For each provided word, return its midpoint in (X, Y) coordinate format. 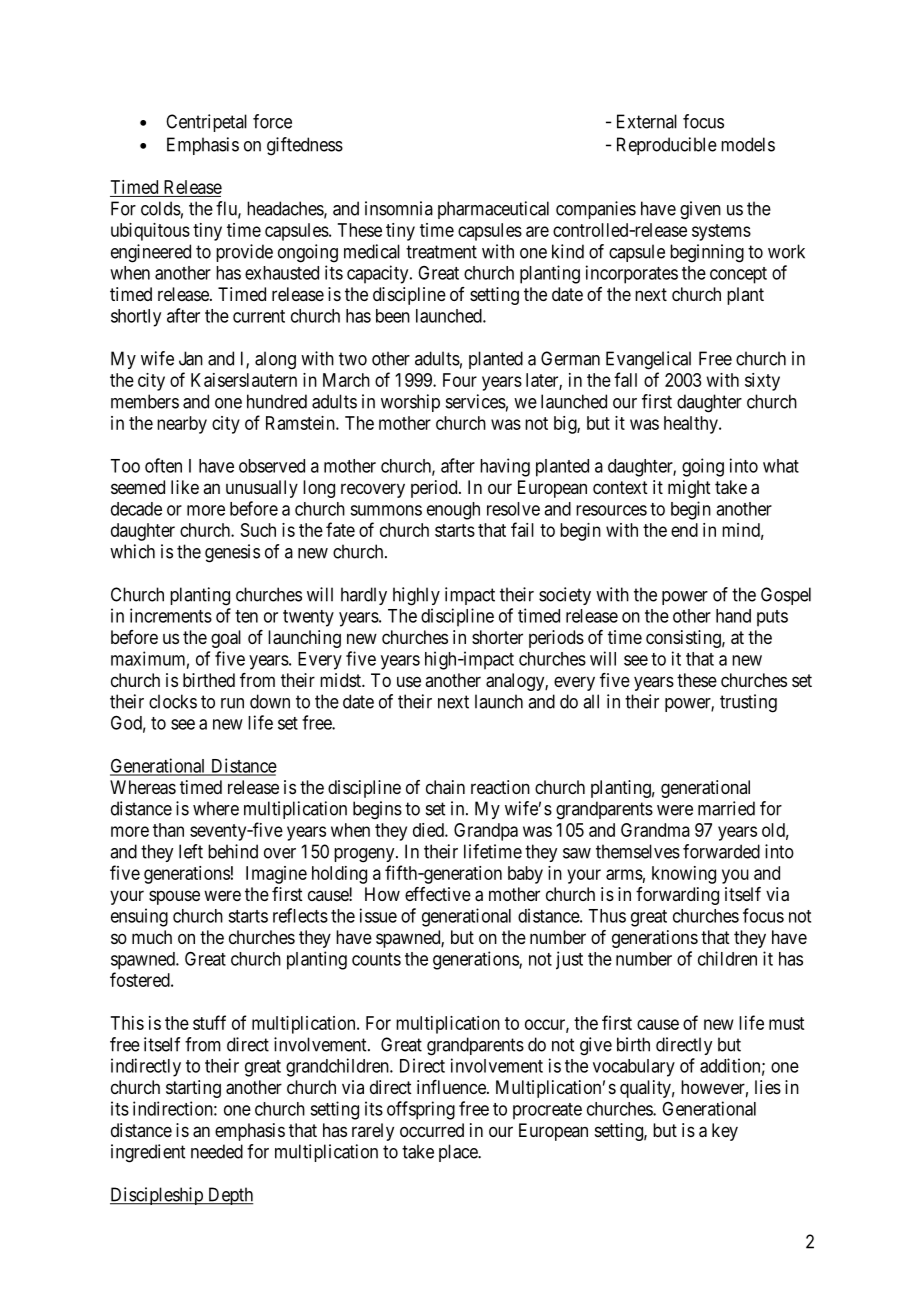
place (459, 1153)
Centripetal (206, 123)
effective (438, 894)
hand (733, 616)
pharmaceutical (493, 210)
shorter (497, 637)
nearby (182, 425)
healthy (692, 425)
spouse (174, 897)
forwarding (677, 896)
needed (217, 1151)
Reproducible (667, 146)
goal (226, 639)
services (476, 401)
